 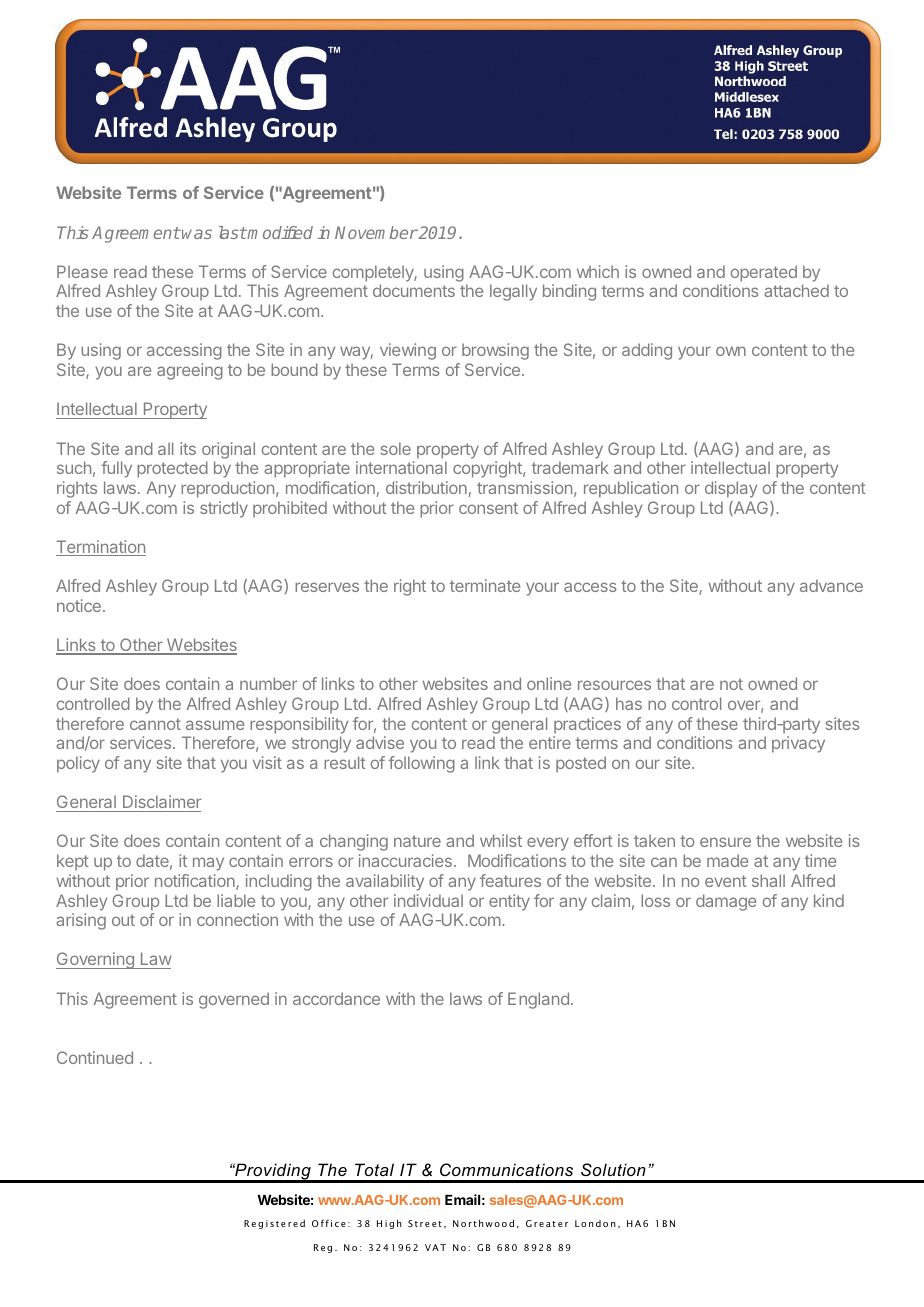 I want to click on operated, so click(x=764, y=273).
